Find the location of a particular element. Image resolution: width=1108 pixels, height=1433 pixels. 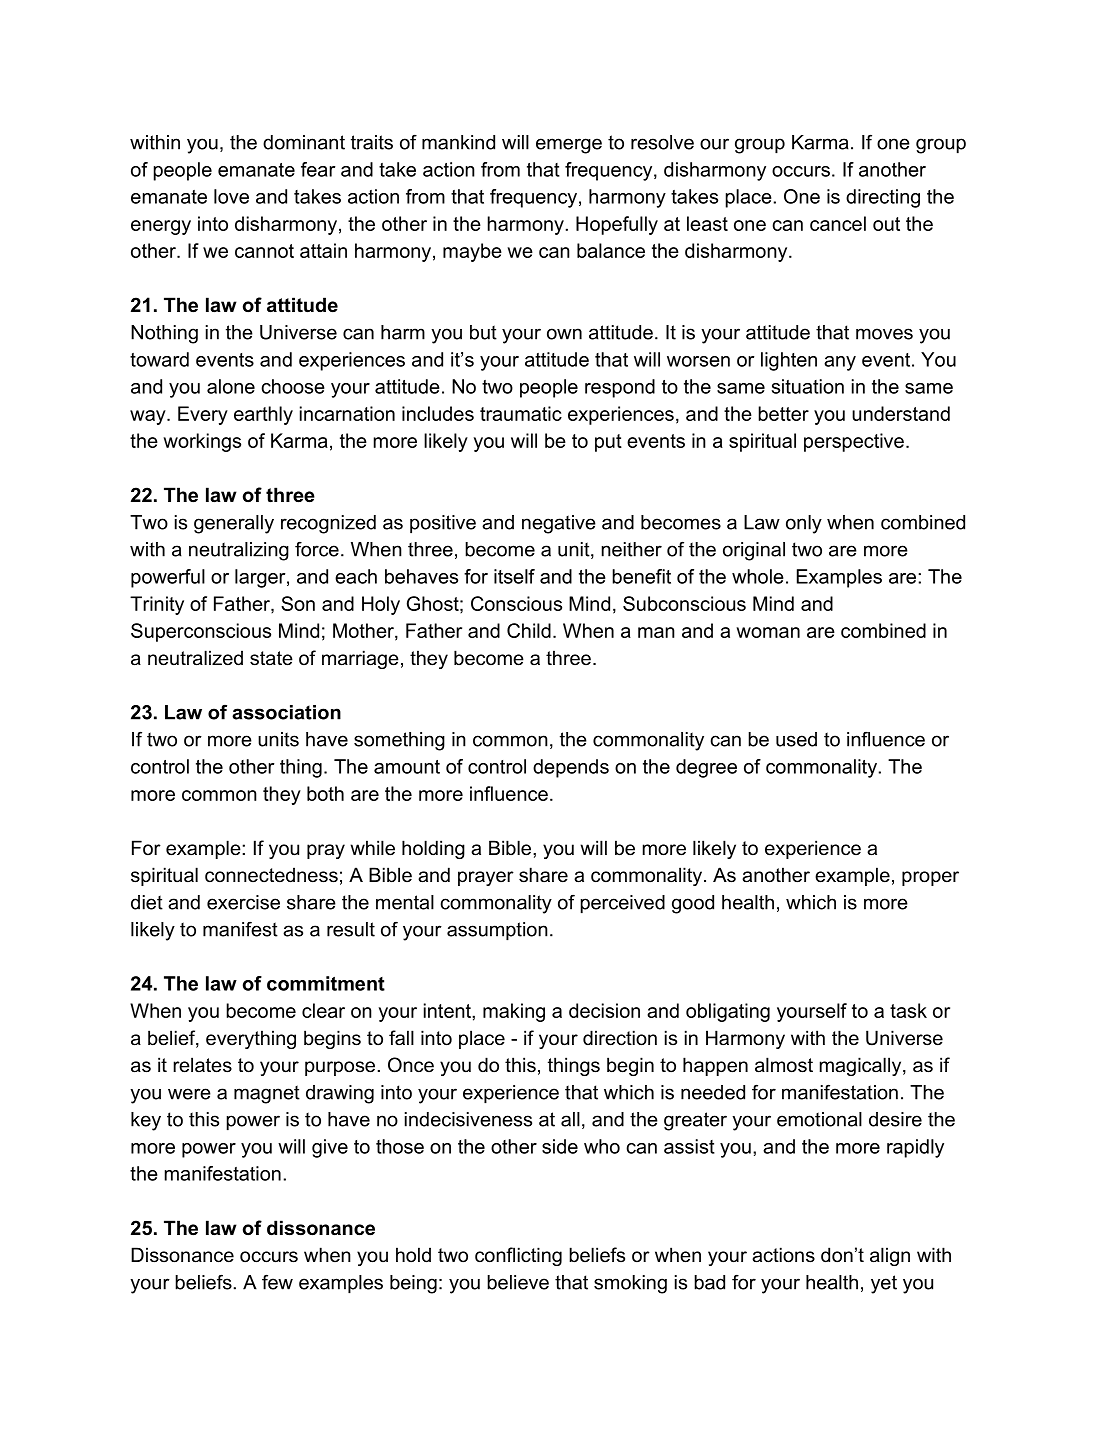

emerge is located at coordinates (569, 146).
